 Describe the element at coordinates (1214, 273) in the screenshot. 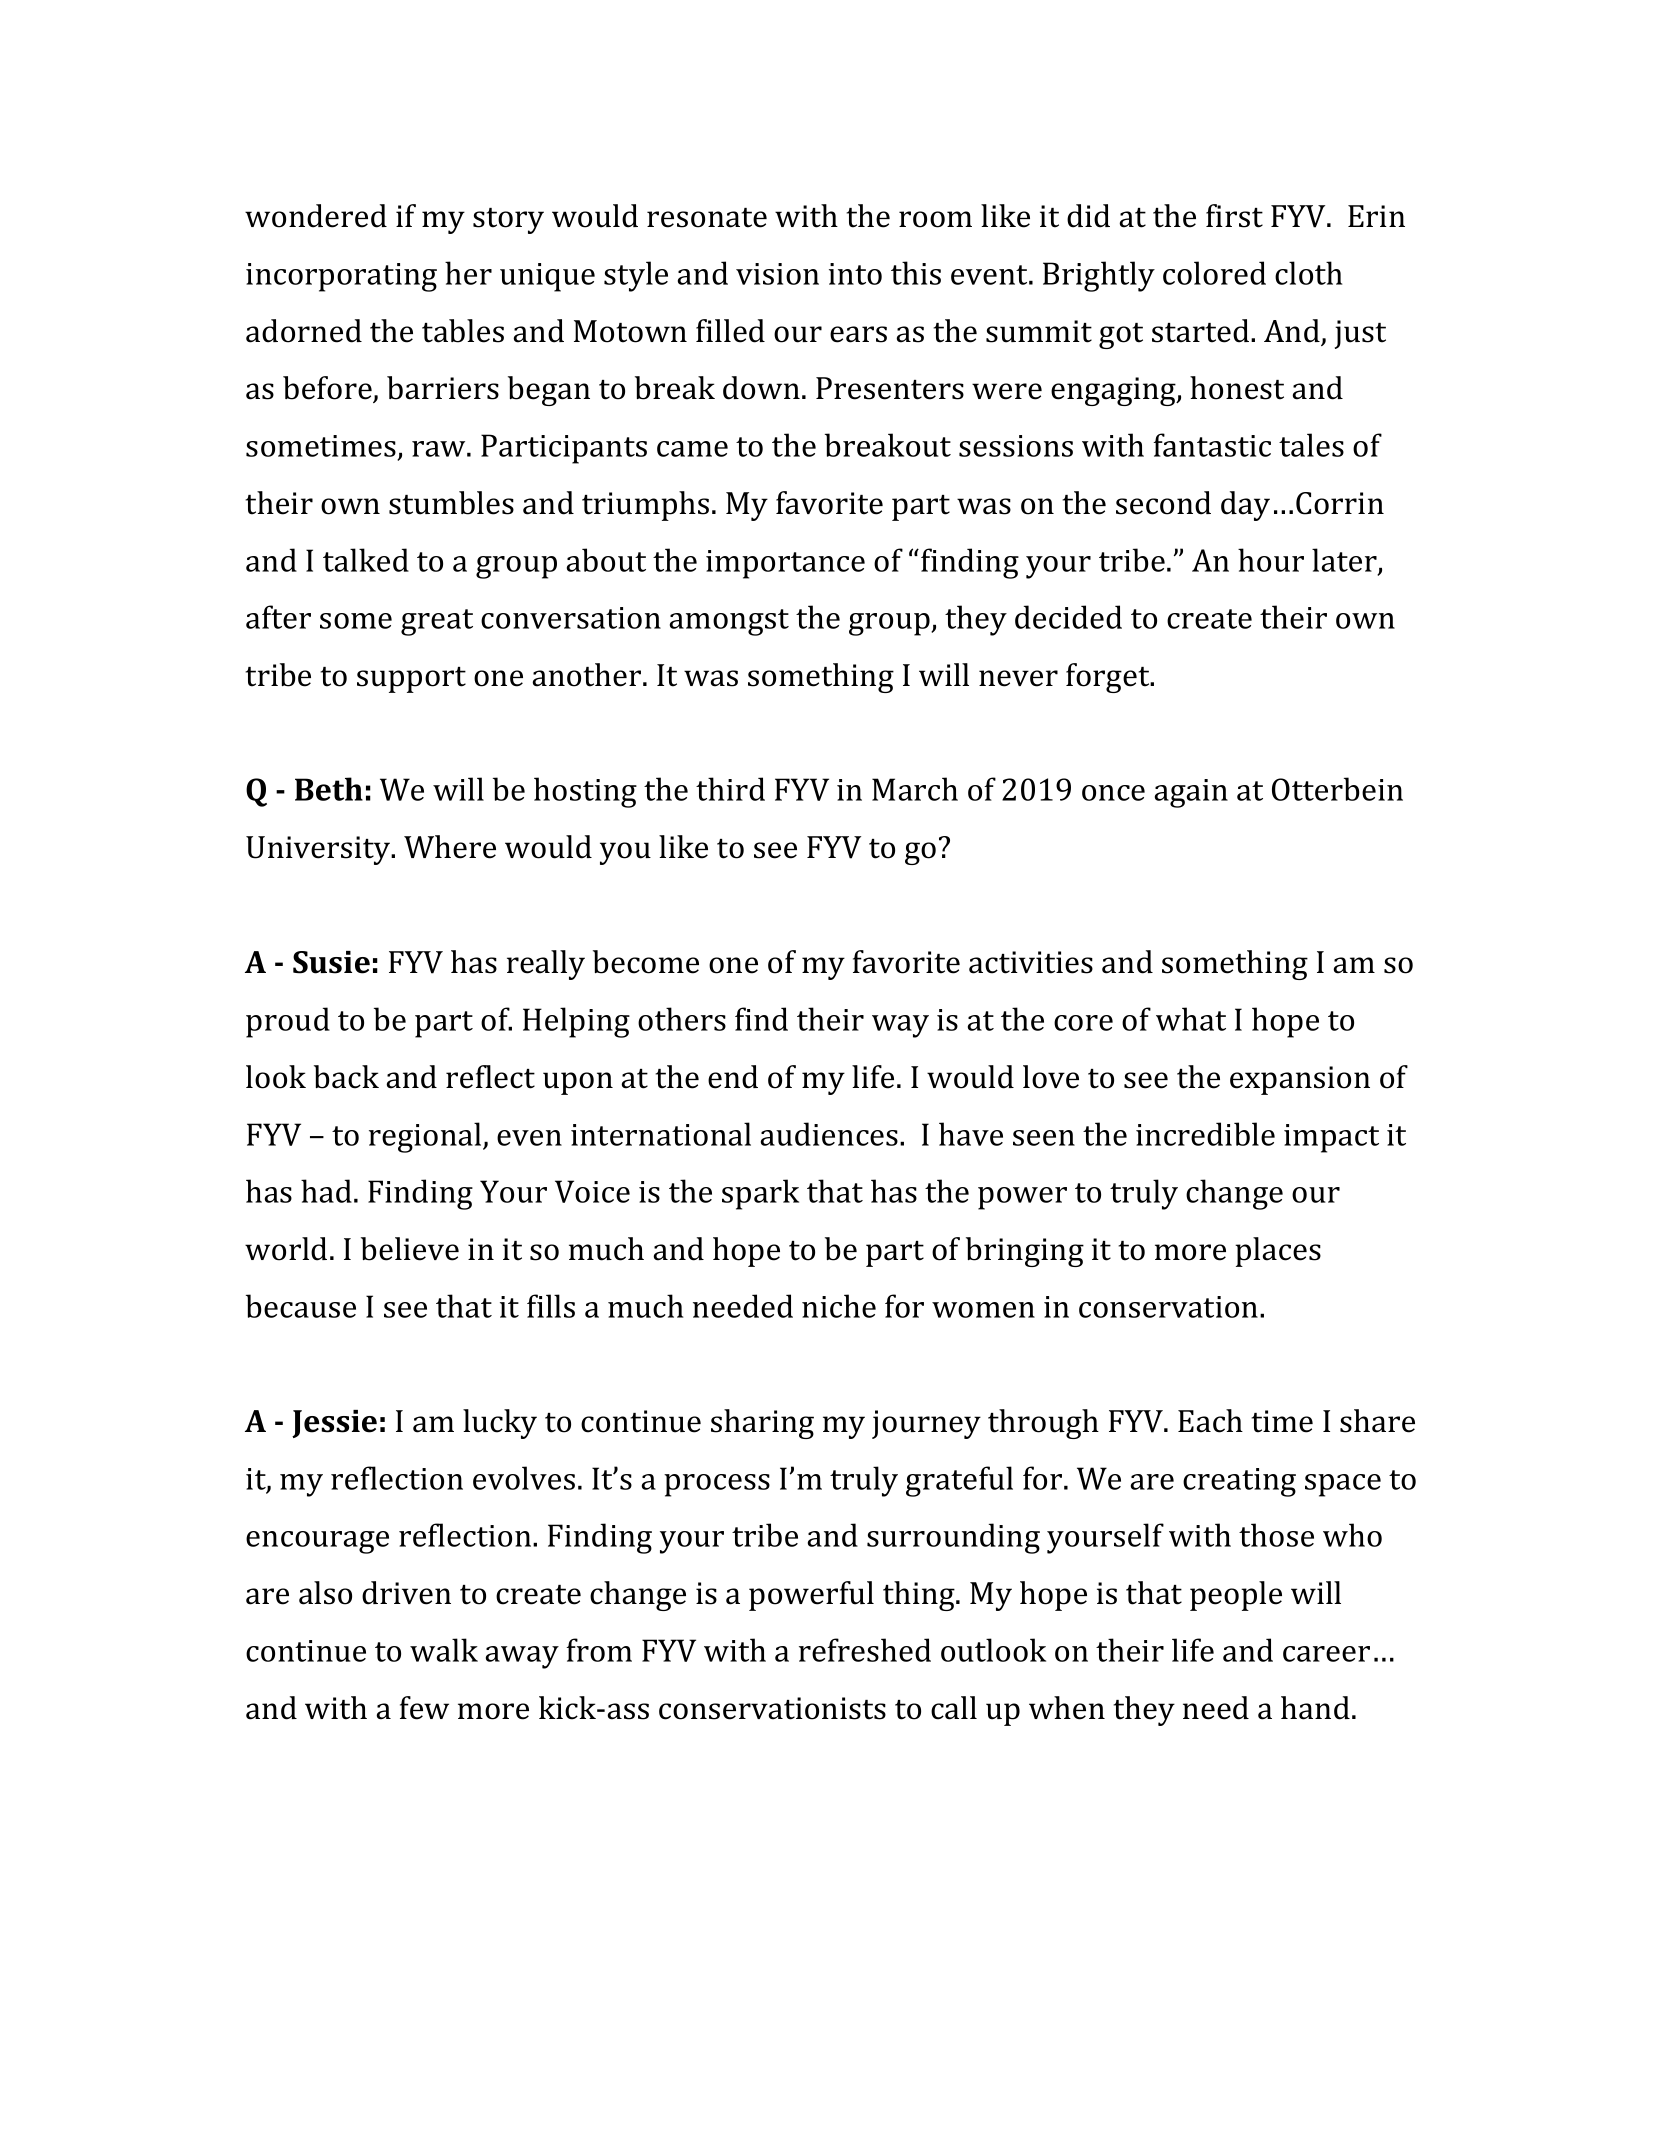

I see `colored` at that location.
